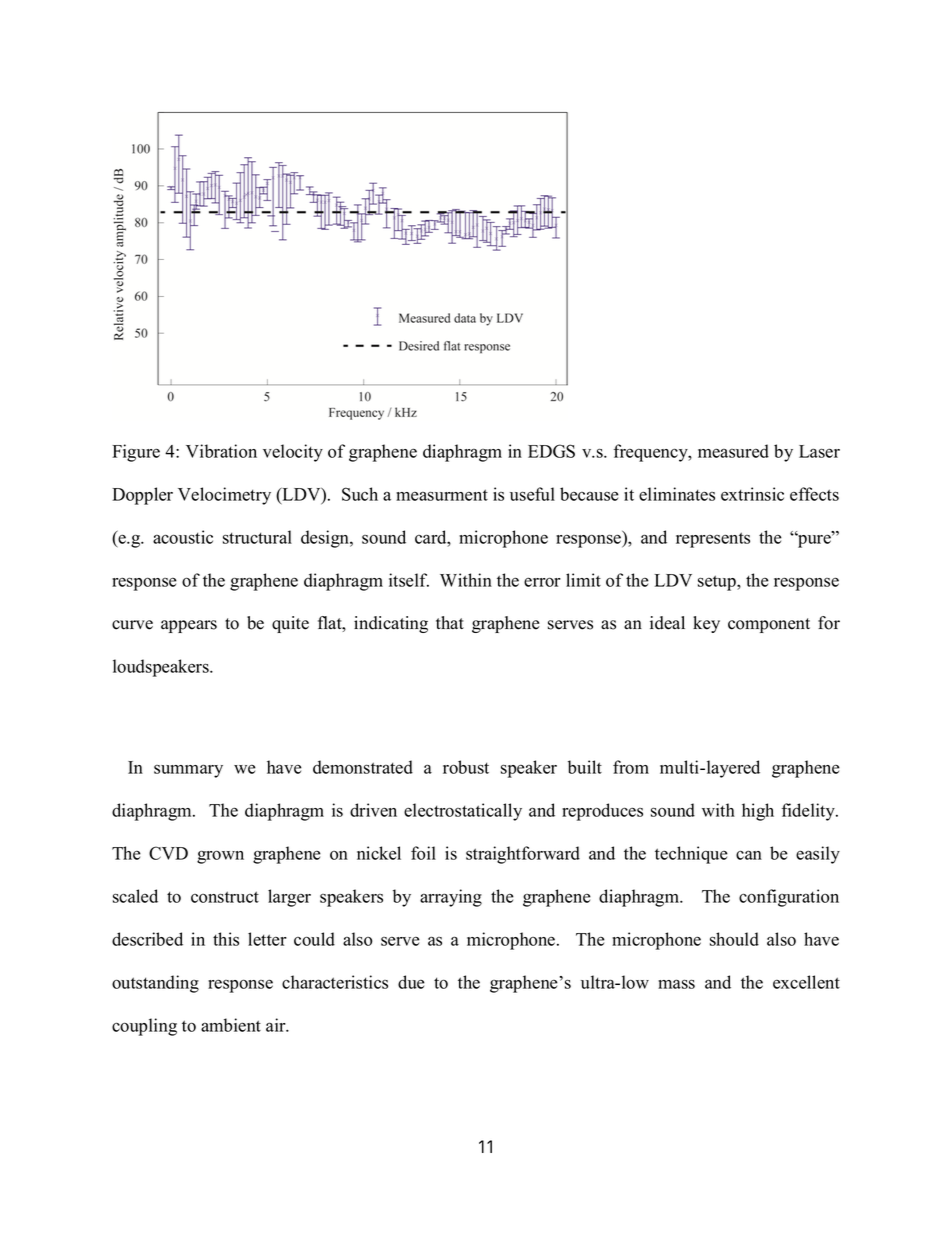  I want to click on Vibration, so click(221, 451).
